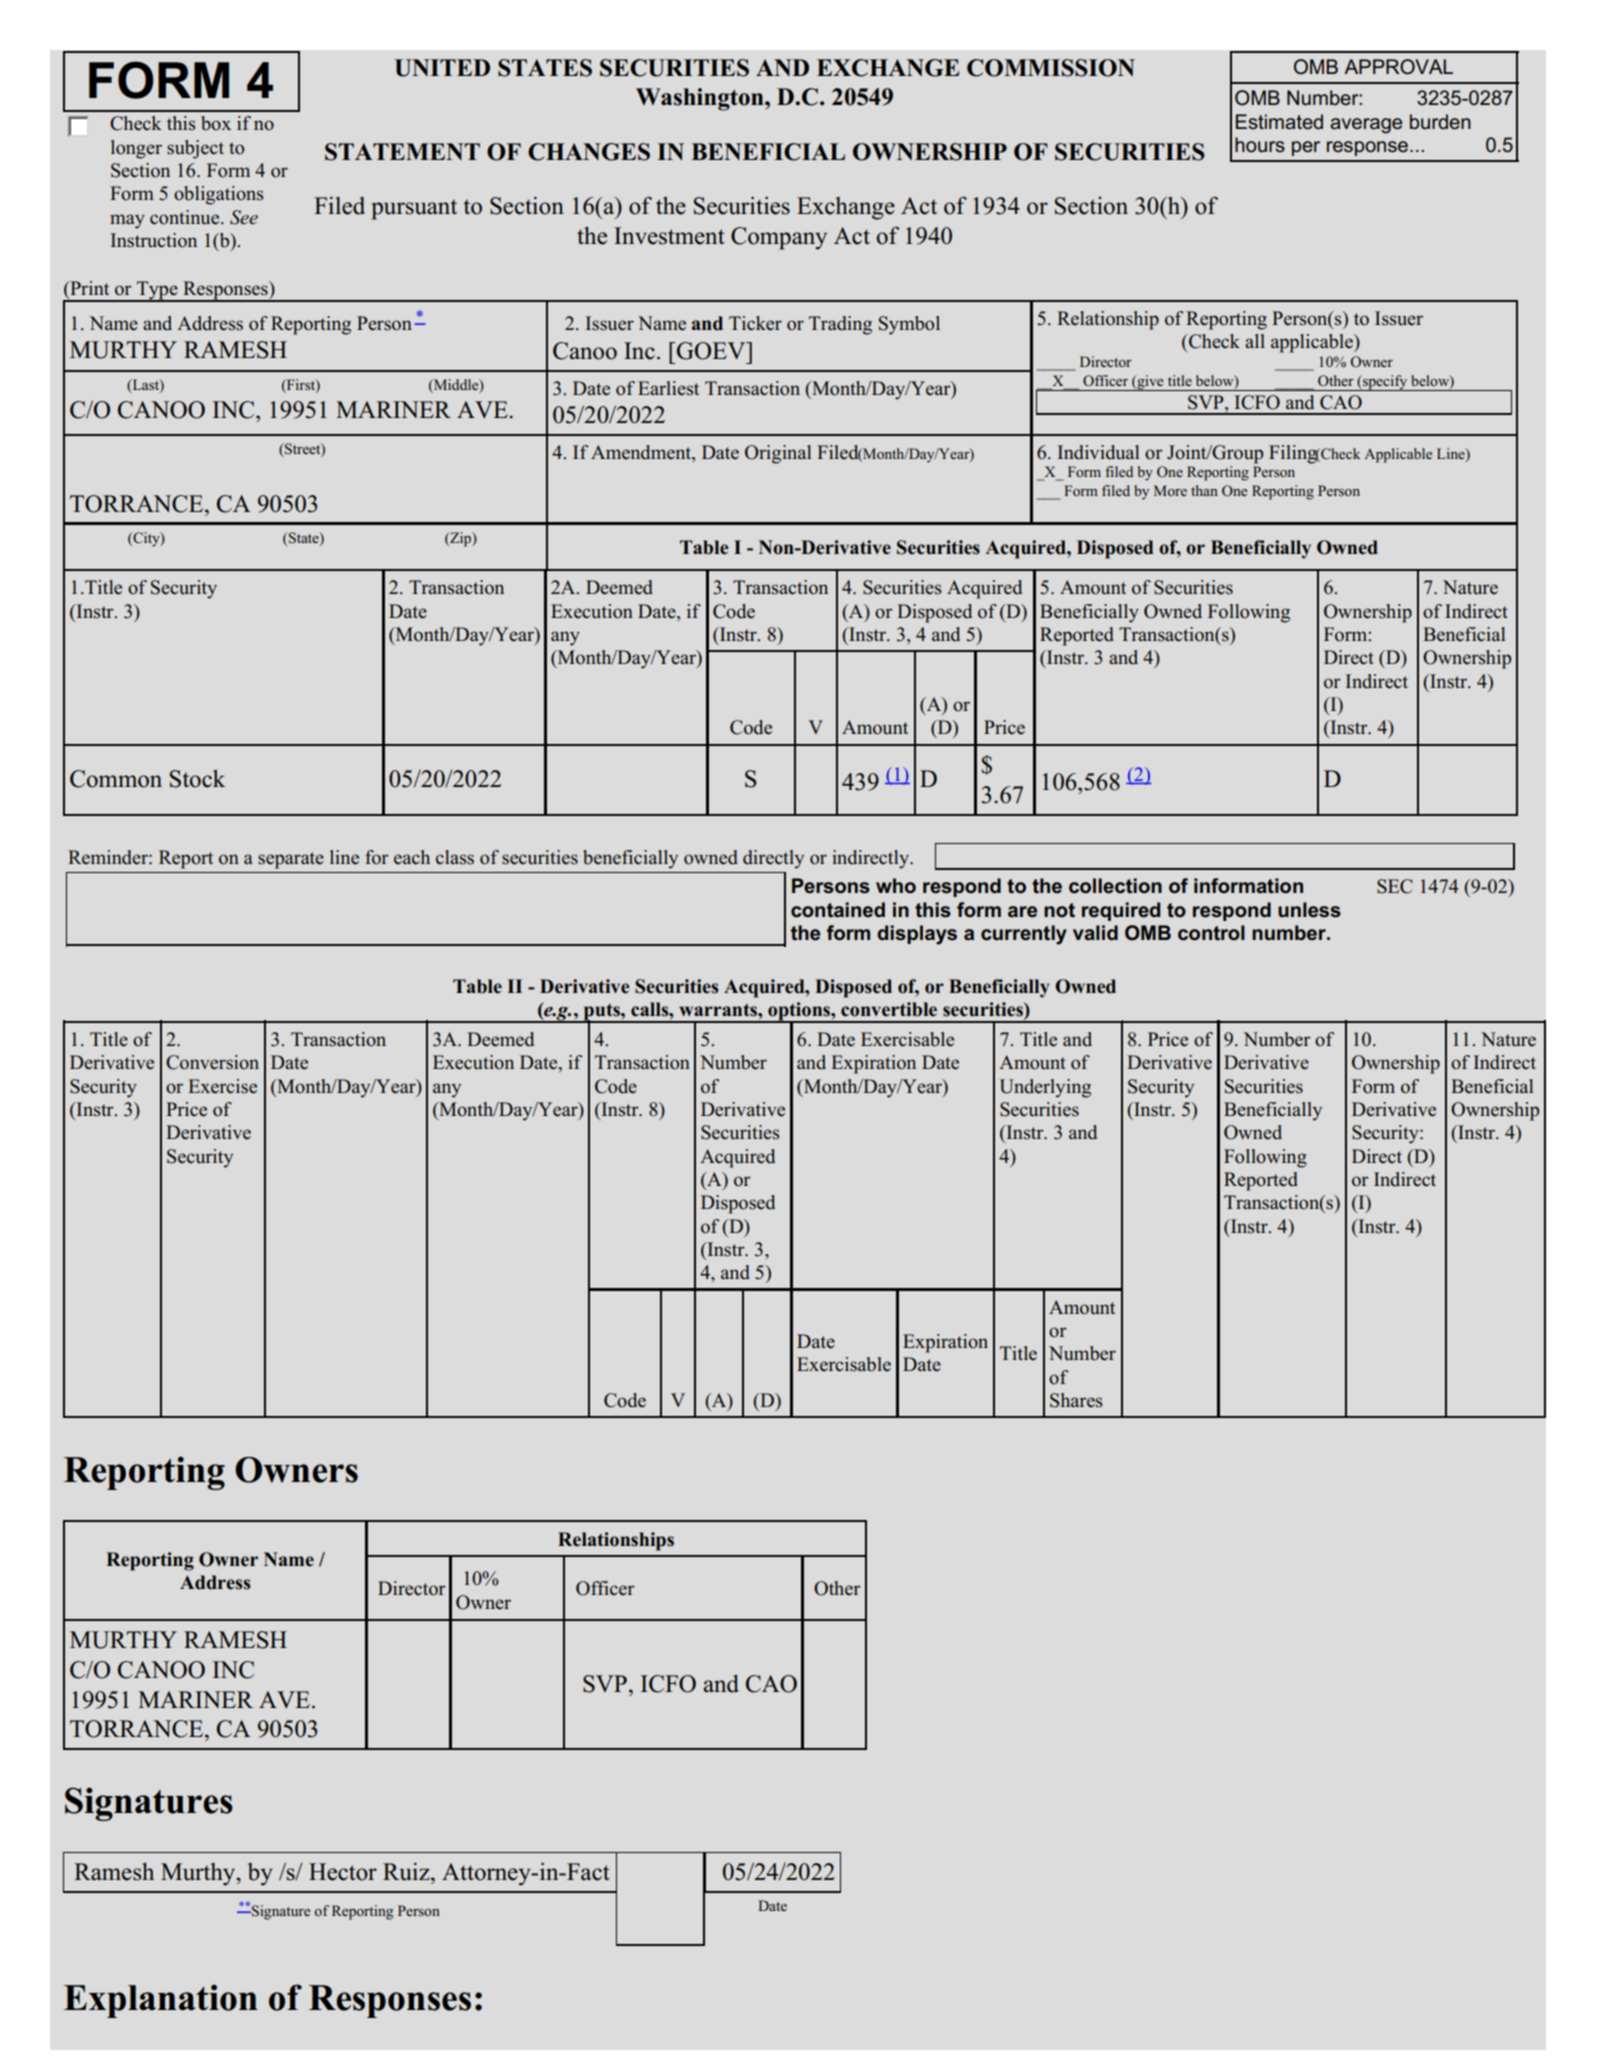  What do you see at coordinates (1076, 1400) in the page?
I see `Shares` at bounding box center [1076, 1400].
